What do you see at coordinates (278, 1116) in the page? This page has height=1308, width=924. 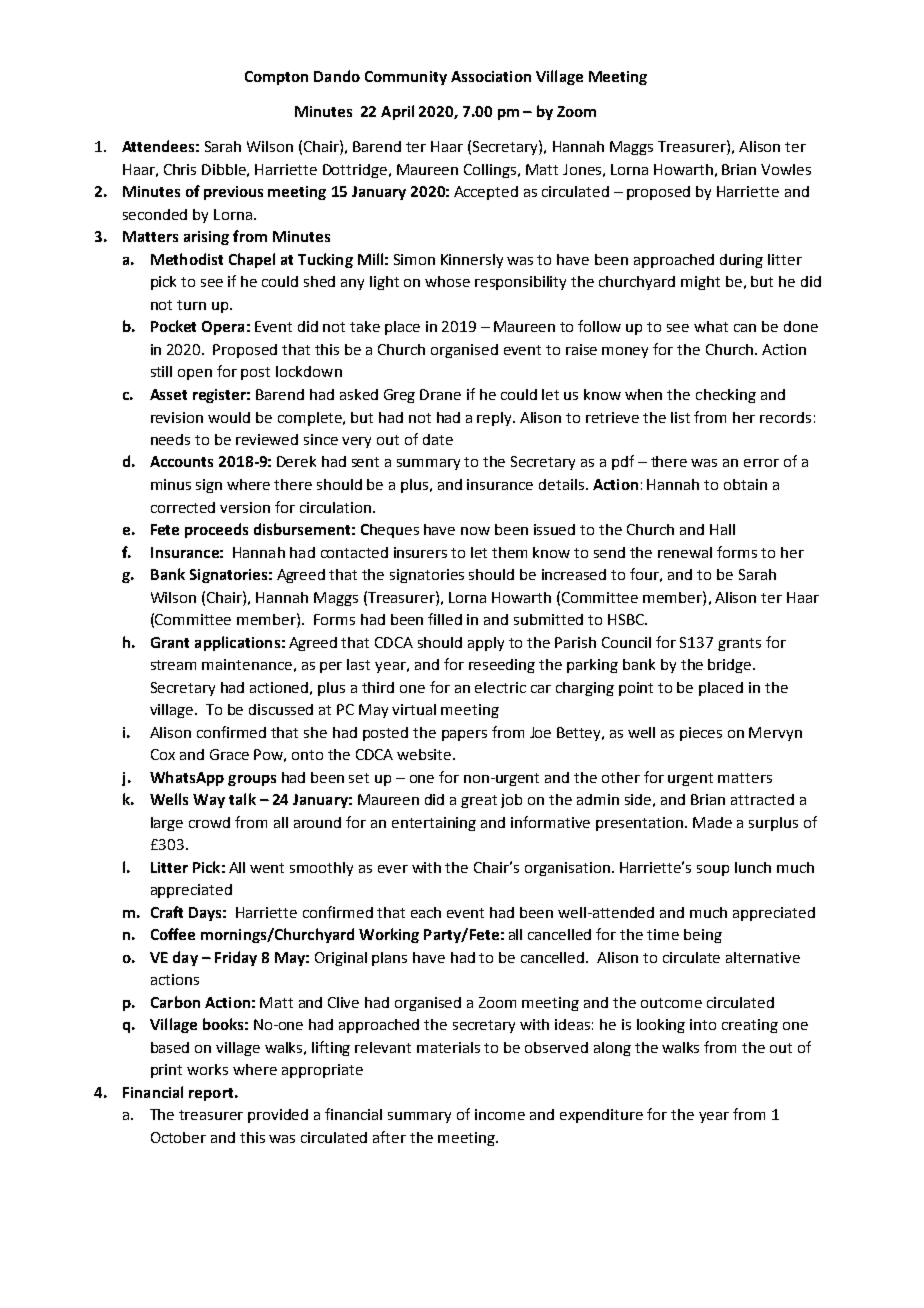 I see `provided` at bounding box center [278, 1116].
